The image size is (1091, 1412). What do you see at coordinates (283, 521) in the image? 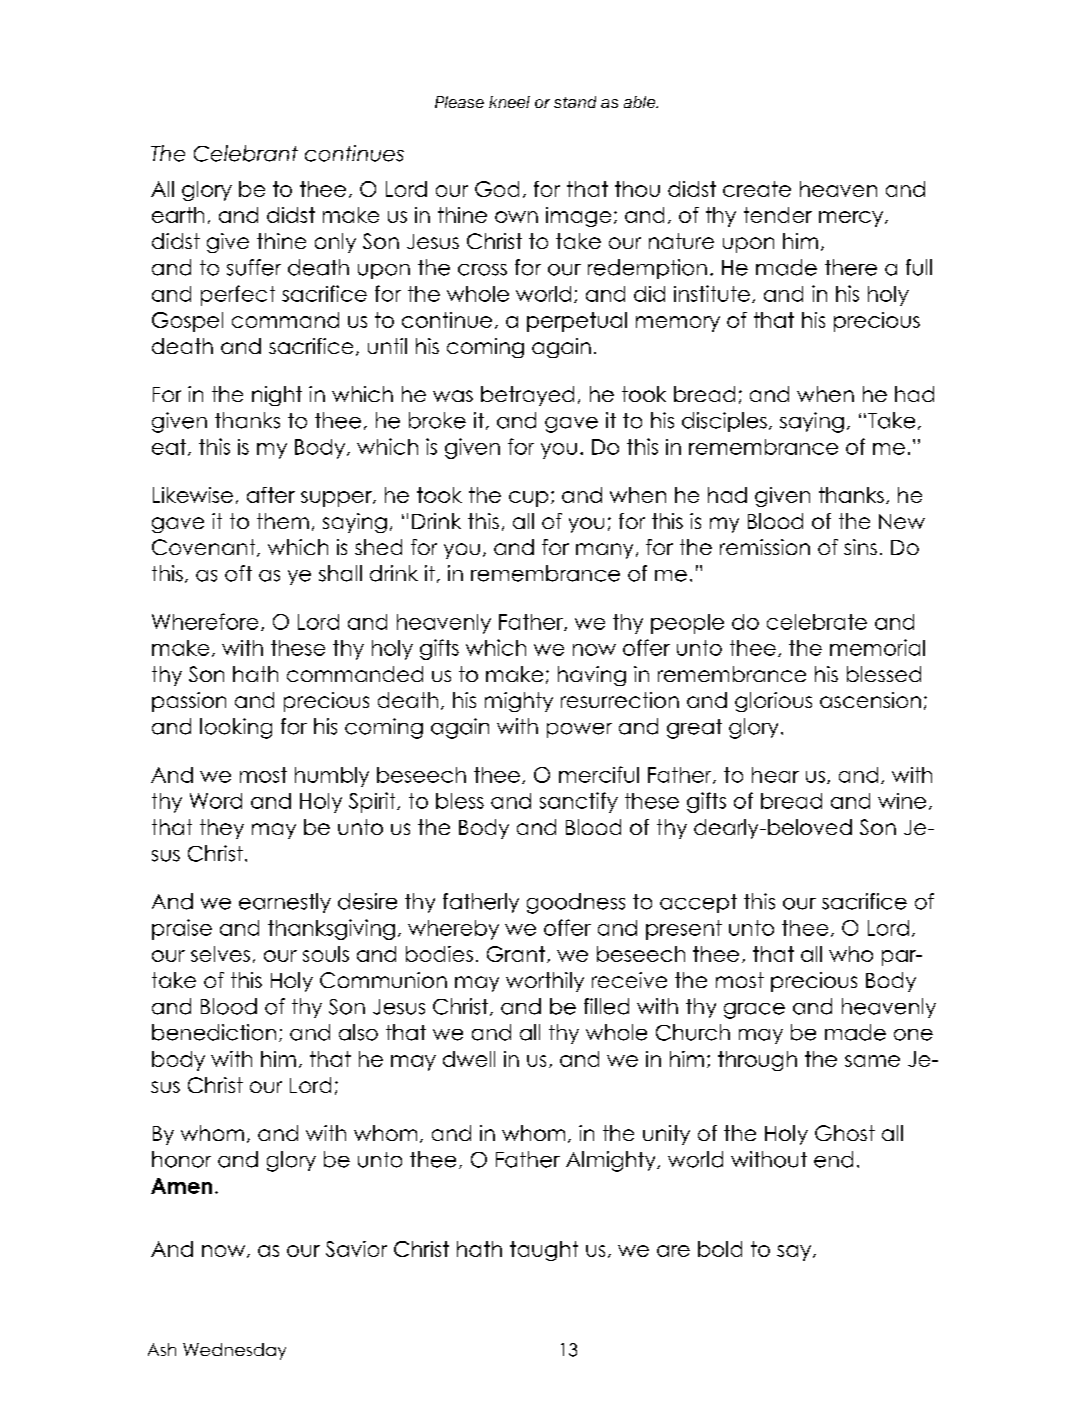
I see `them` at bounding box center [283, 521].
